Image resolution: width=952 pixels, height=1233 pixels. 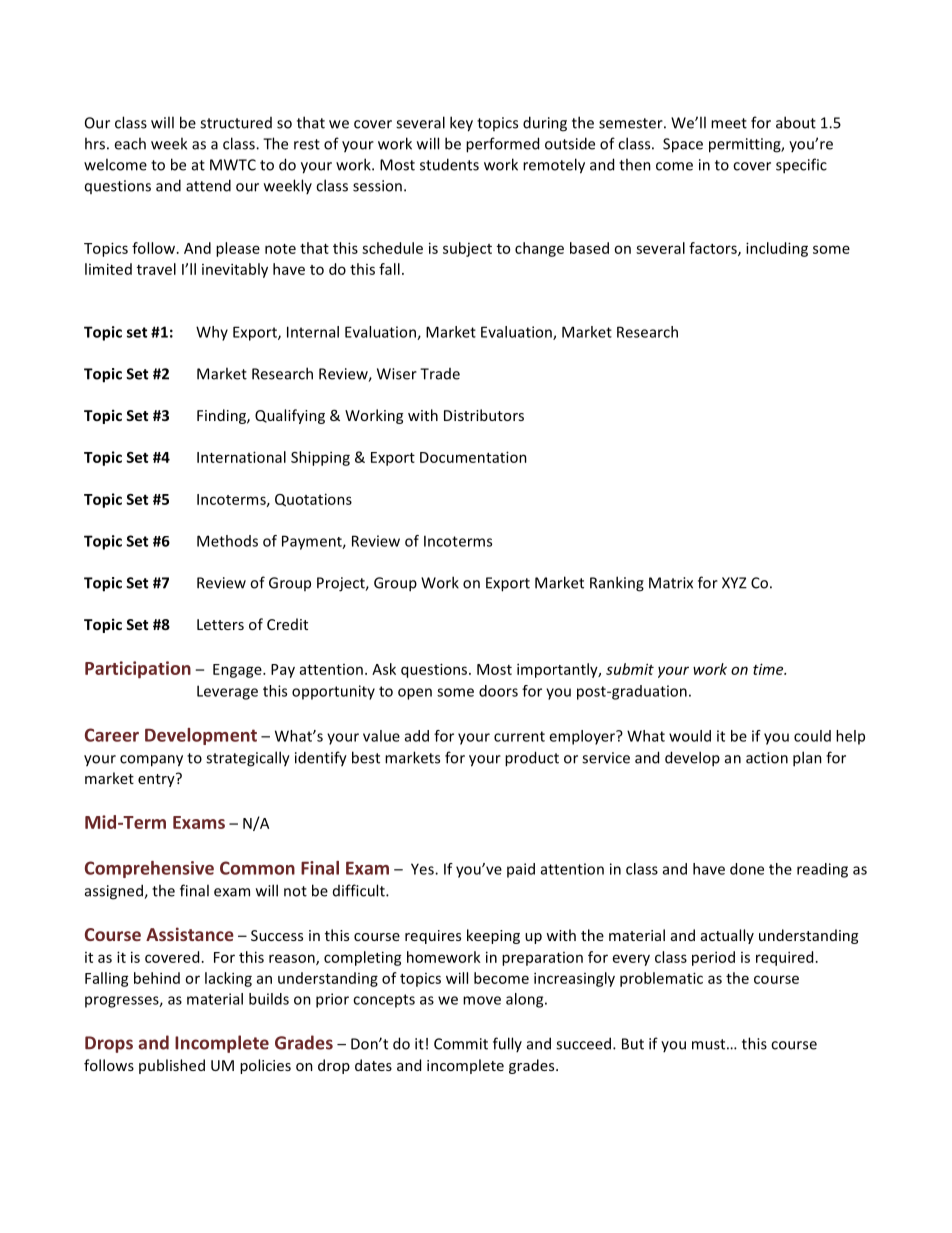 I want to click on each, so click(x=130, y=143).
